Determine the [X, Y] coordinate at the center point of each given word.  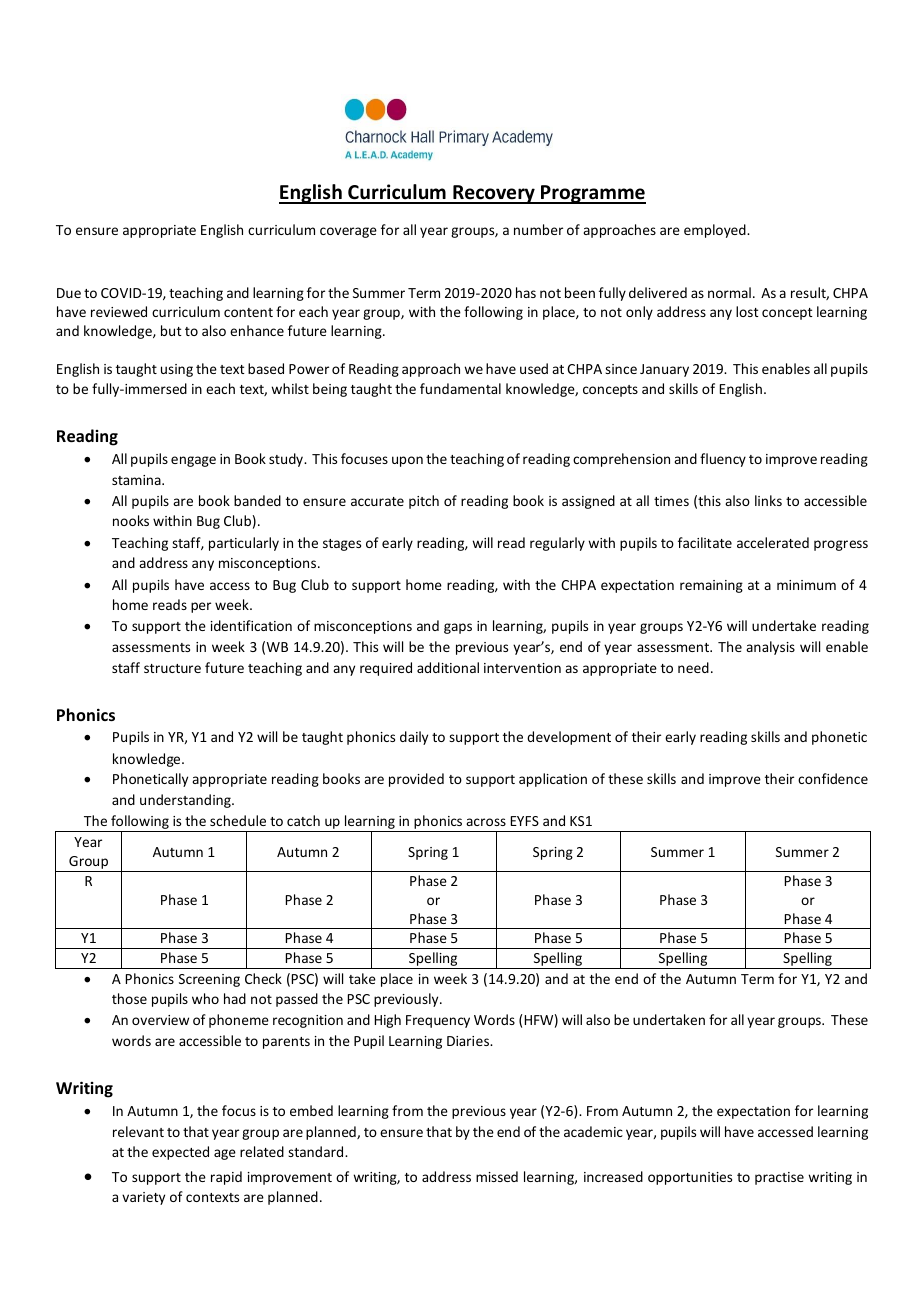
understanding [186, 801]
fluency [723, 460]
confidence [833, 778]
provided [416, 780]
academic [593, 1131]
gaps [458, 628]
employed [716, 231]
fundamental [460, 388]
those [129, 998]
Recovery [494, 194]
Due [69, 293]
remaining [711, 586]
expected [180, 1153]
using [177, 370]
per [201, 607]
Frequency [438, 1021]
